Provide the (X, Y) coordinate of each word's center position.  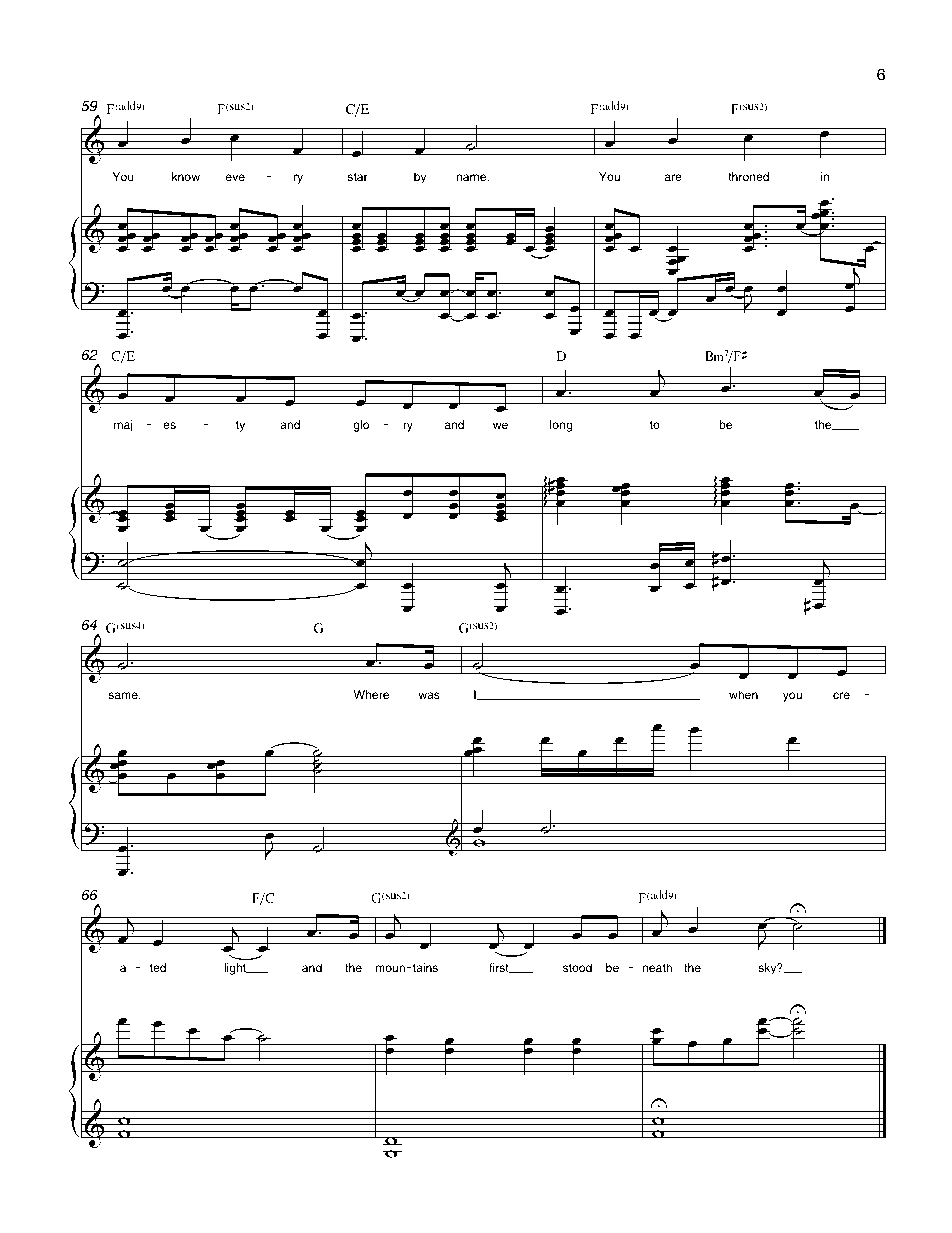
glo (361, 426)
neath (657, 967)
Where (371, 694)
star (357, 177)
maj (123, 426)
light (236, 969)
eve (235, 177)
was (429, 695)
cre (841, 695)
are (673, 177)
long (561, 426)
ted (158, 967)
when (743, 694)
